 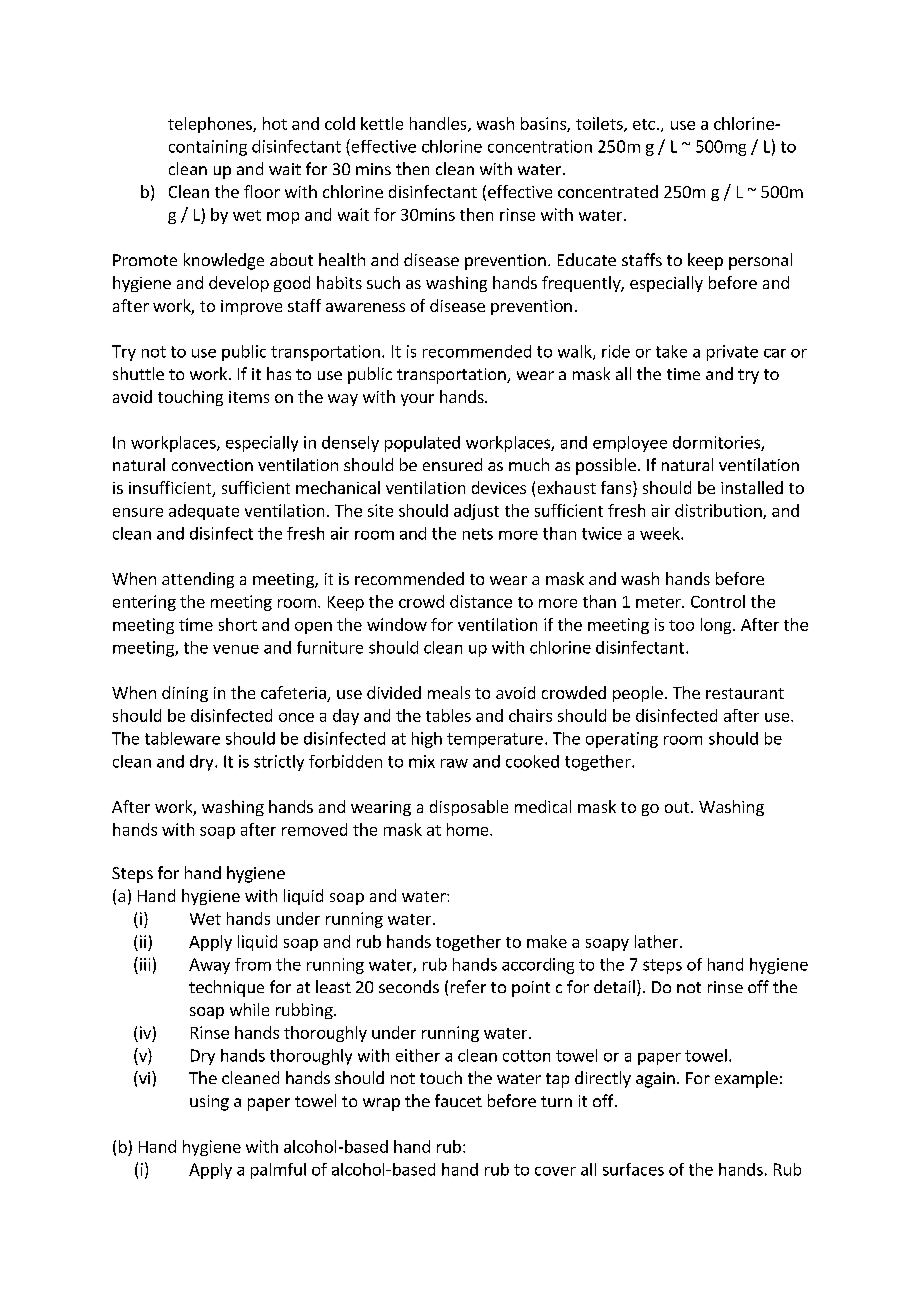 What do you see at coordinates (469, 829) in the page?
I see `home` at bounding box center [469, 829].
